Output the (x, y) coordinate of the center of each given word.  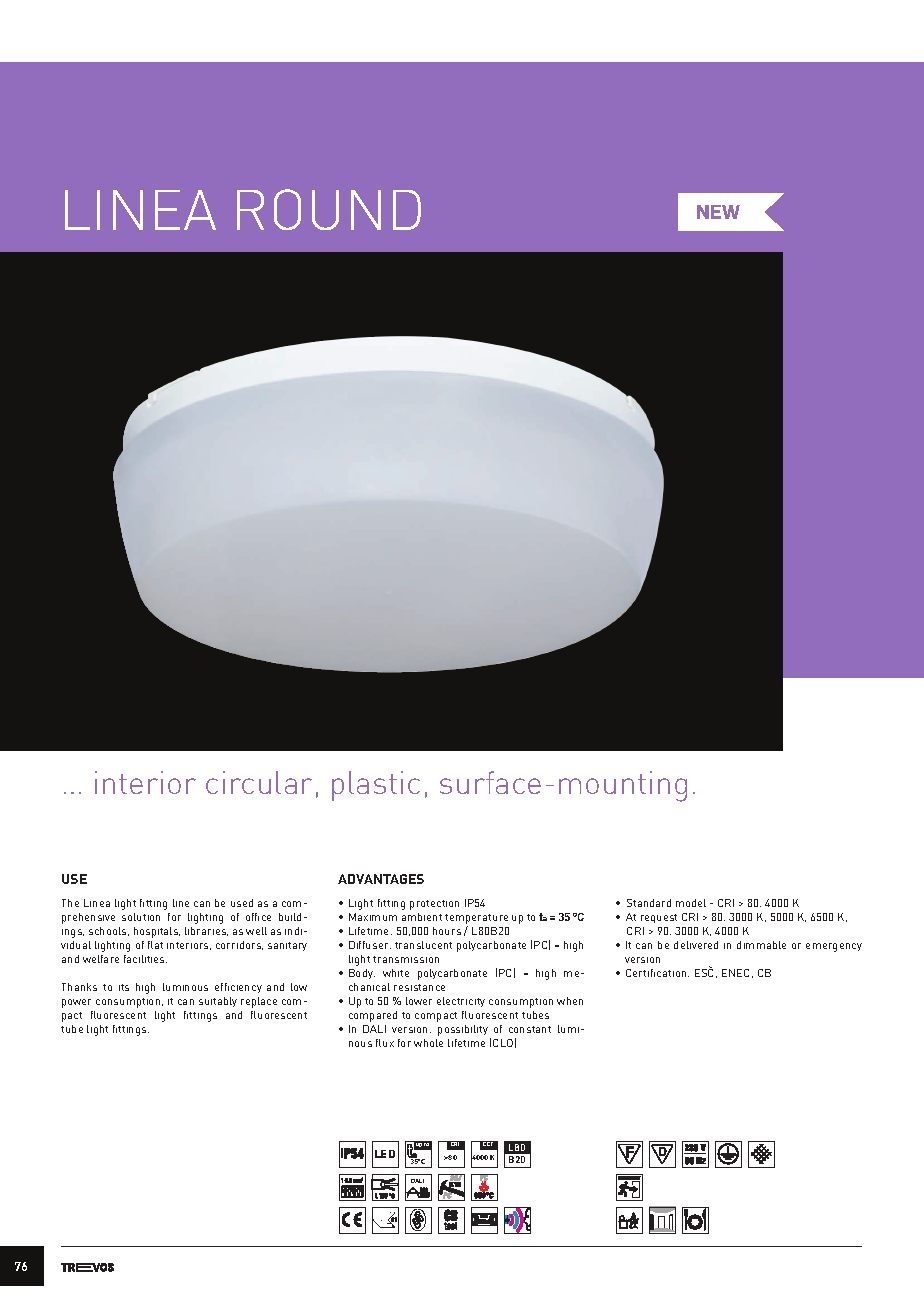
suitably (218, 1002)
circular (259, 782)
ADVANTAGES (381, 879)
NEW (718, 212)
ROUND (329, 209)
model (691, 903)
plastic (376, 786)
